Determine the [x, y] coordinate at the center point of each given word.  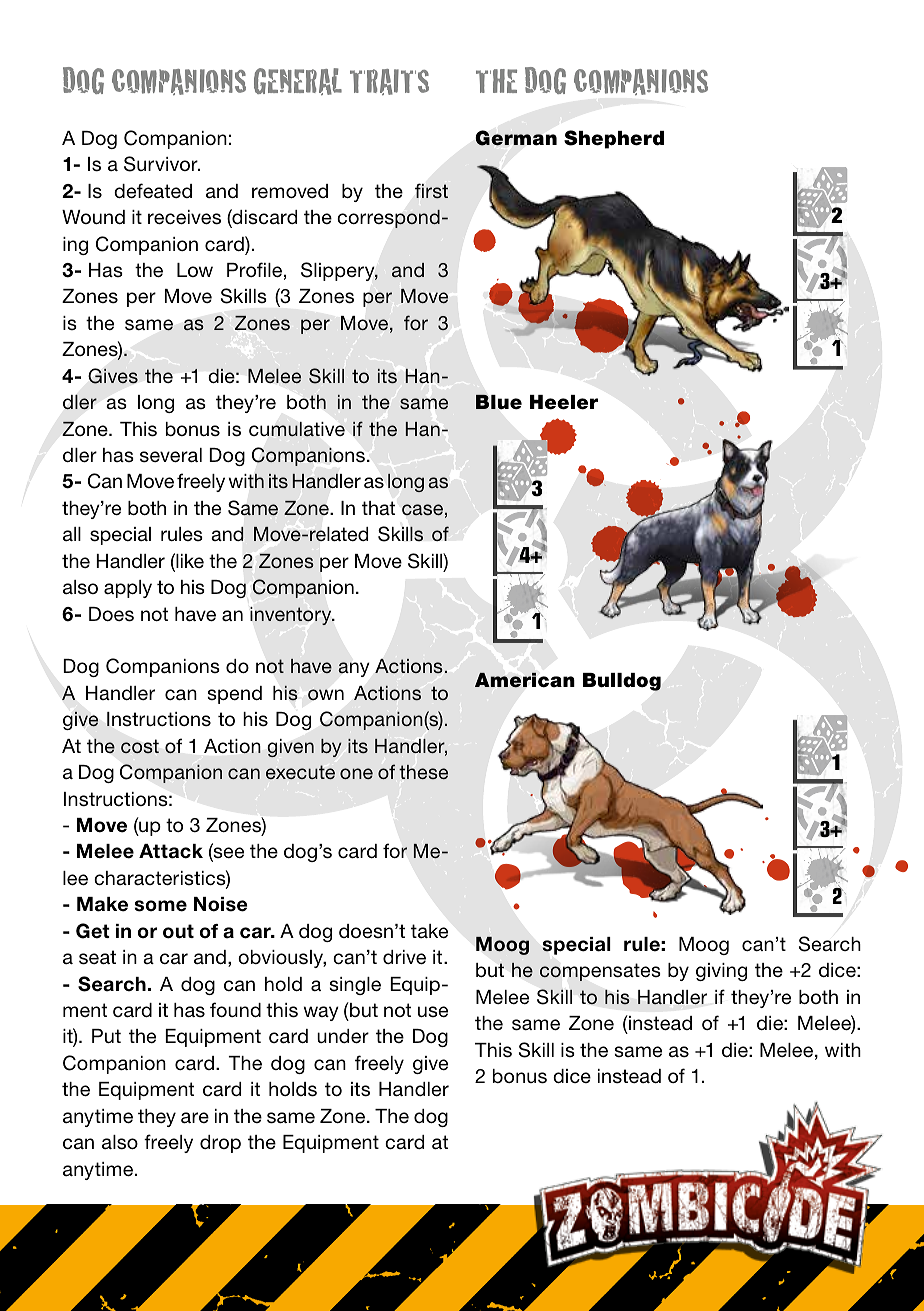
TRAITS [389, 82]
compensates [600, 972]
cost [140, 746]
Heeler [564, 402]
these [423, 772]
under [343, 1036]
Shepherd [614, 139]
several [171, 455]
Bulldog [622, 682]
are [195, 1118]
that [378, 508]
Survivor [162, 164]
